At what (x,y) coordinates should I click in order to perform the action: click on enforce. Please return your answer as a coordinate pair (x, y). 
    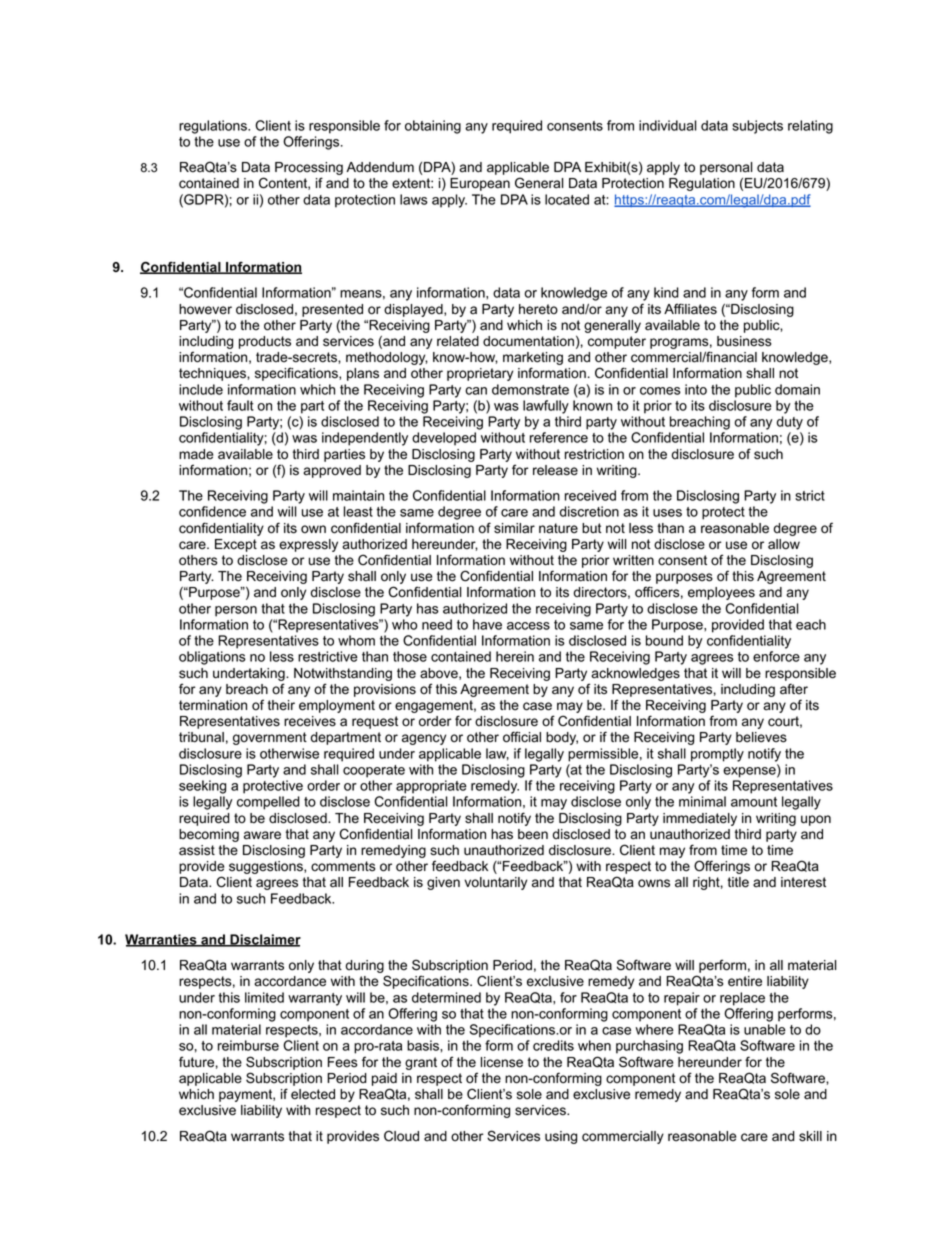
    Looking at the image, I should click on (776, 656).
